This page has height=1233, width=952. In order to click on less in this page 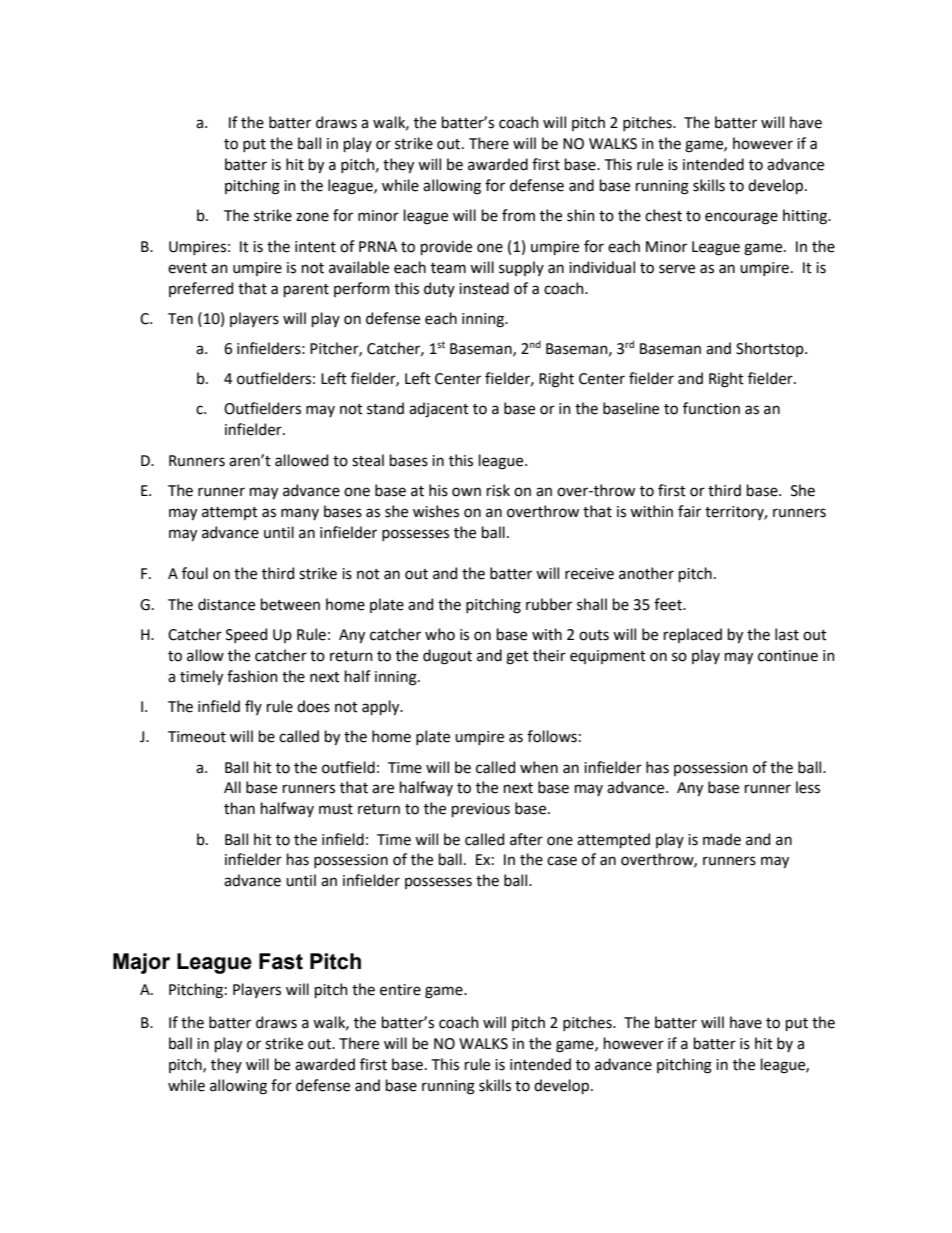, I will do `click(808, 787)`.
